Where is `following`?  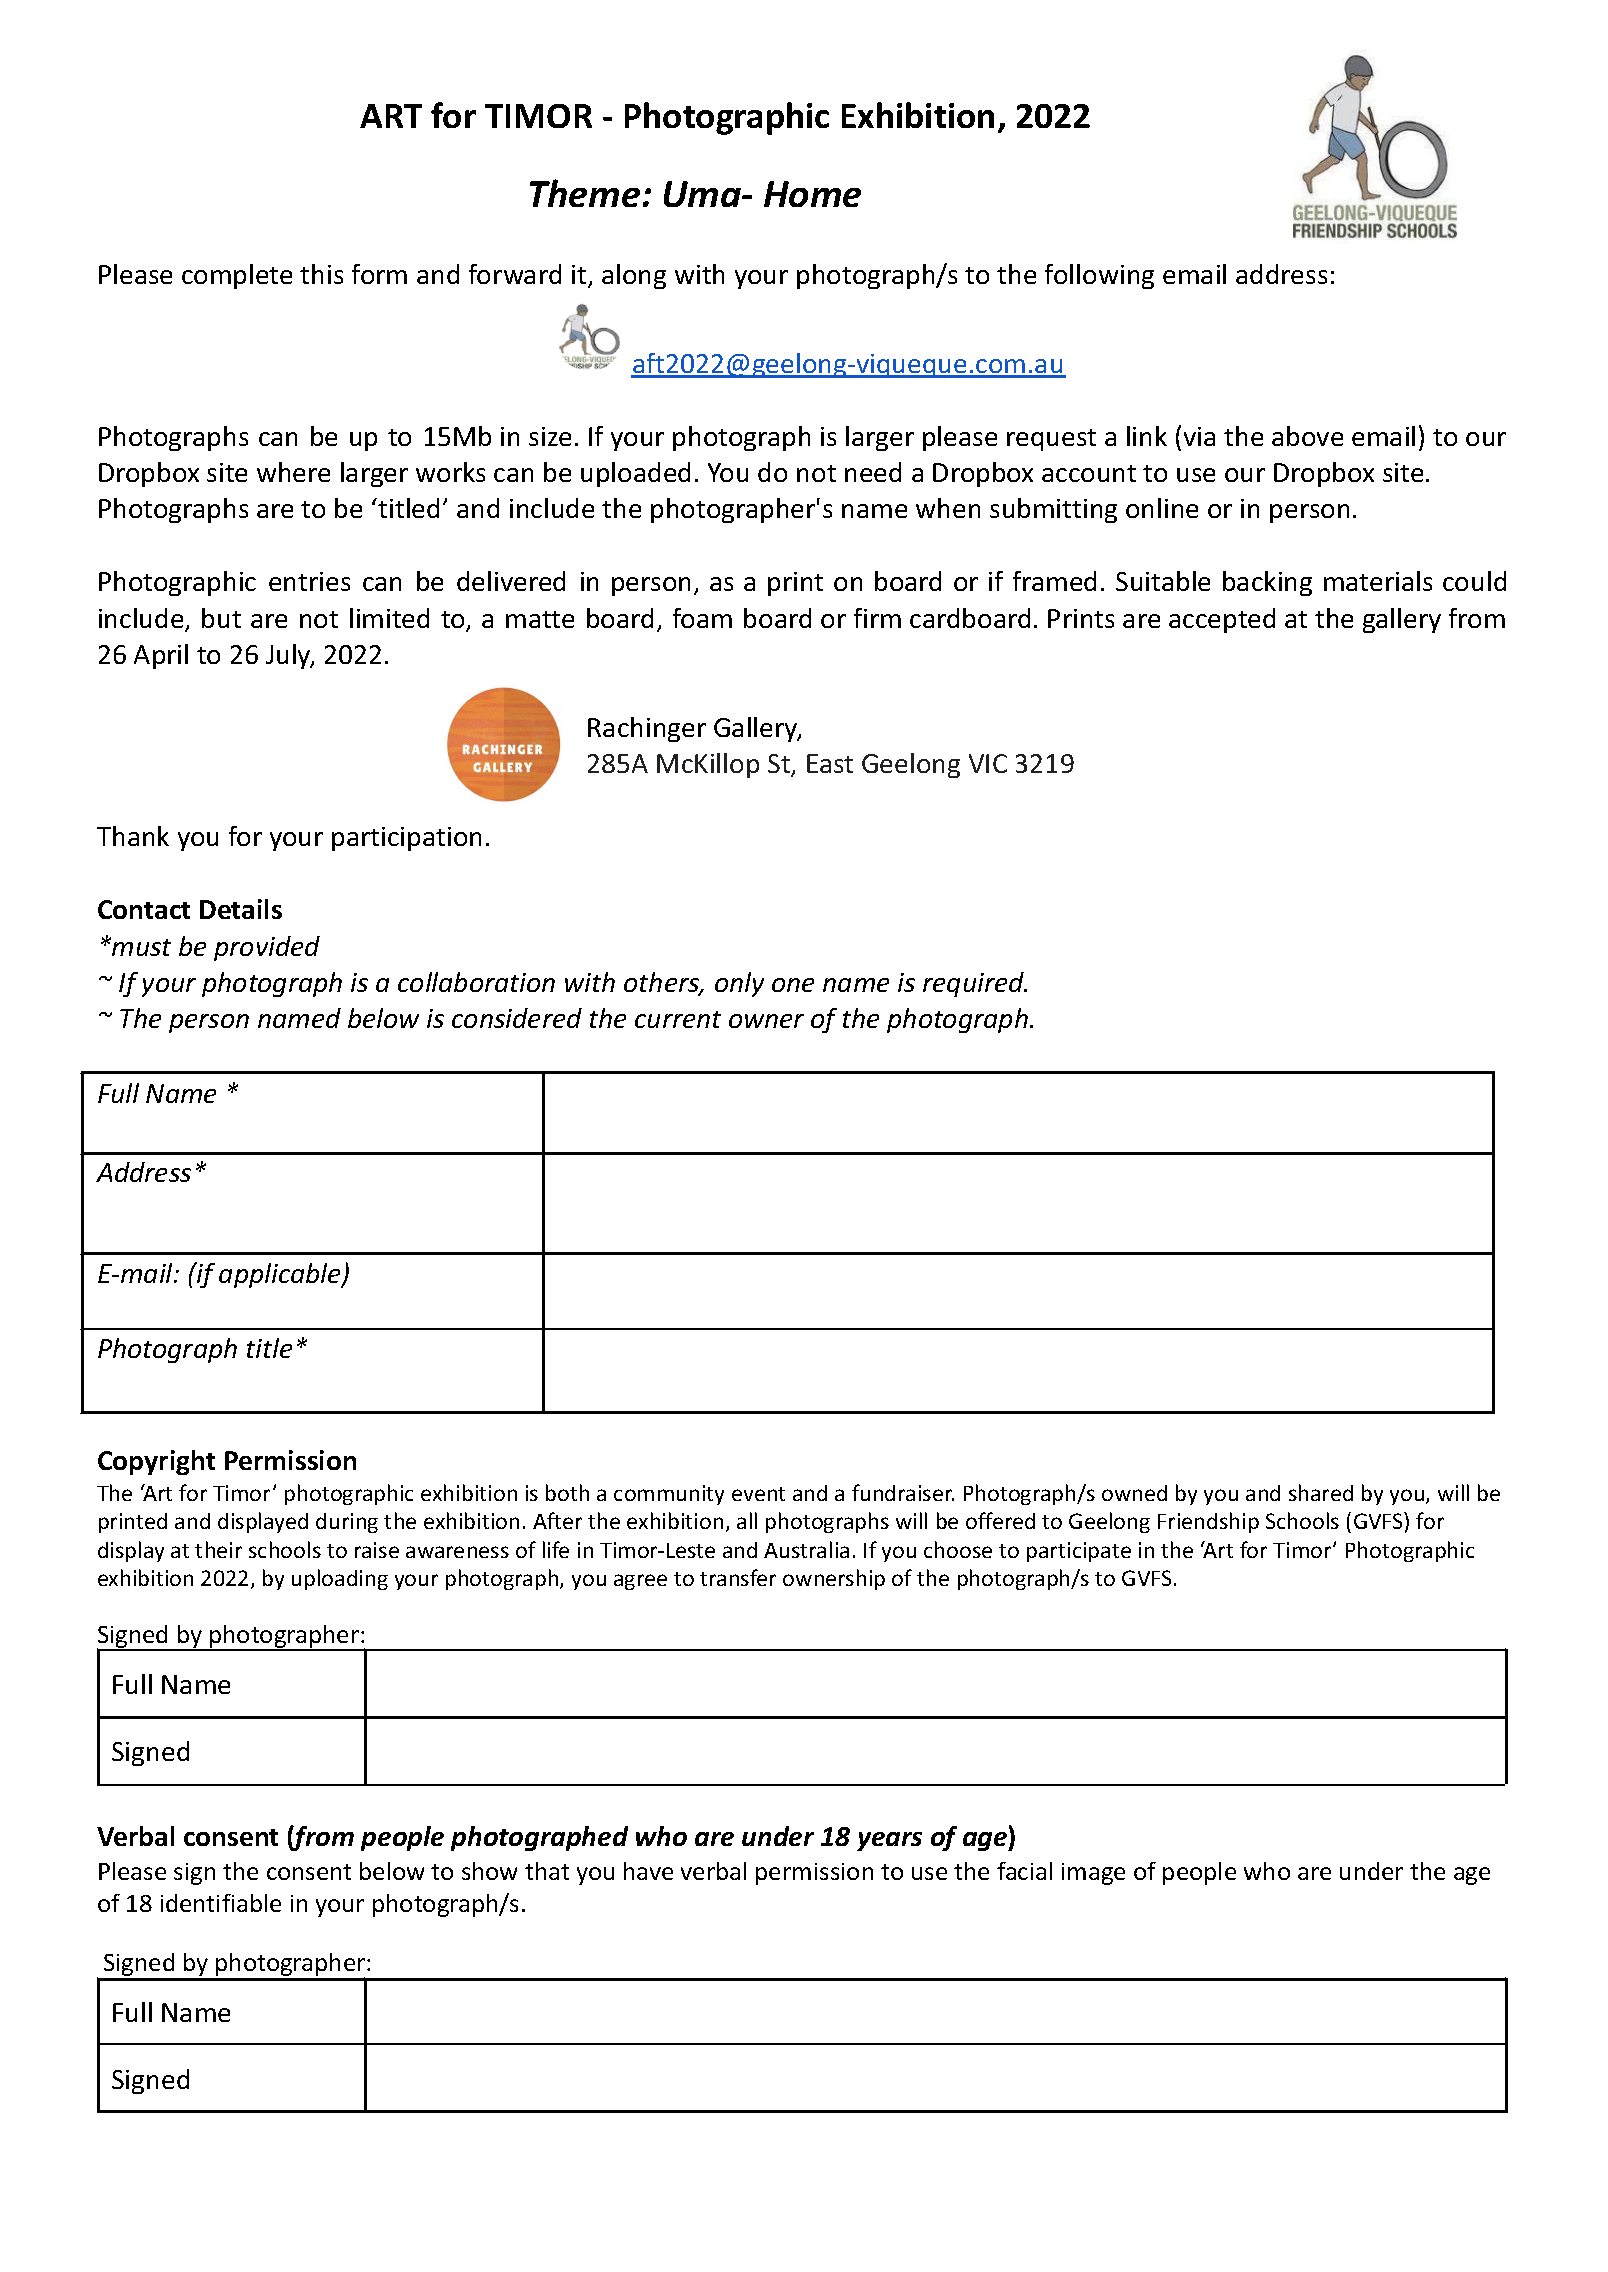
following is located at coordinates (1099, 276).
